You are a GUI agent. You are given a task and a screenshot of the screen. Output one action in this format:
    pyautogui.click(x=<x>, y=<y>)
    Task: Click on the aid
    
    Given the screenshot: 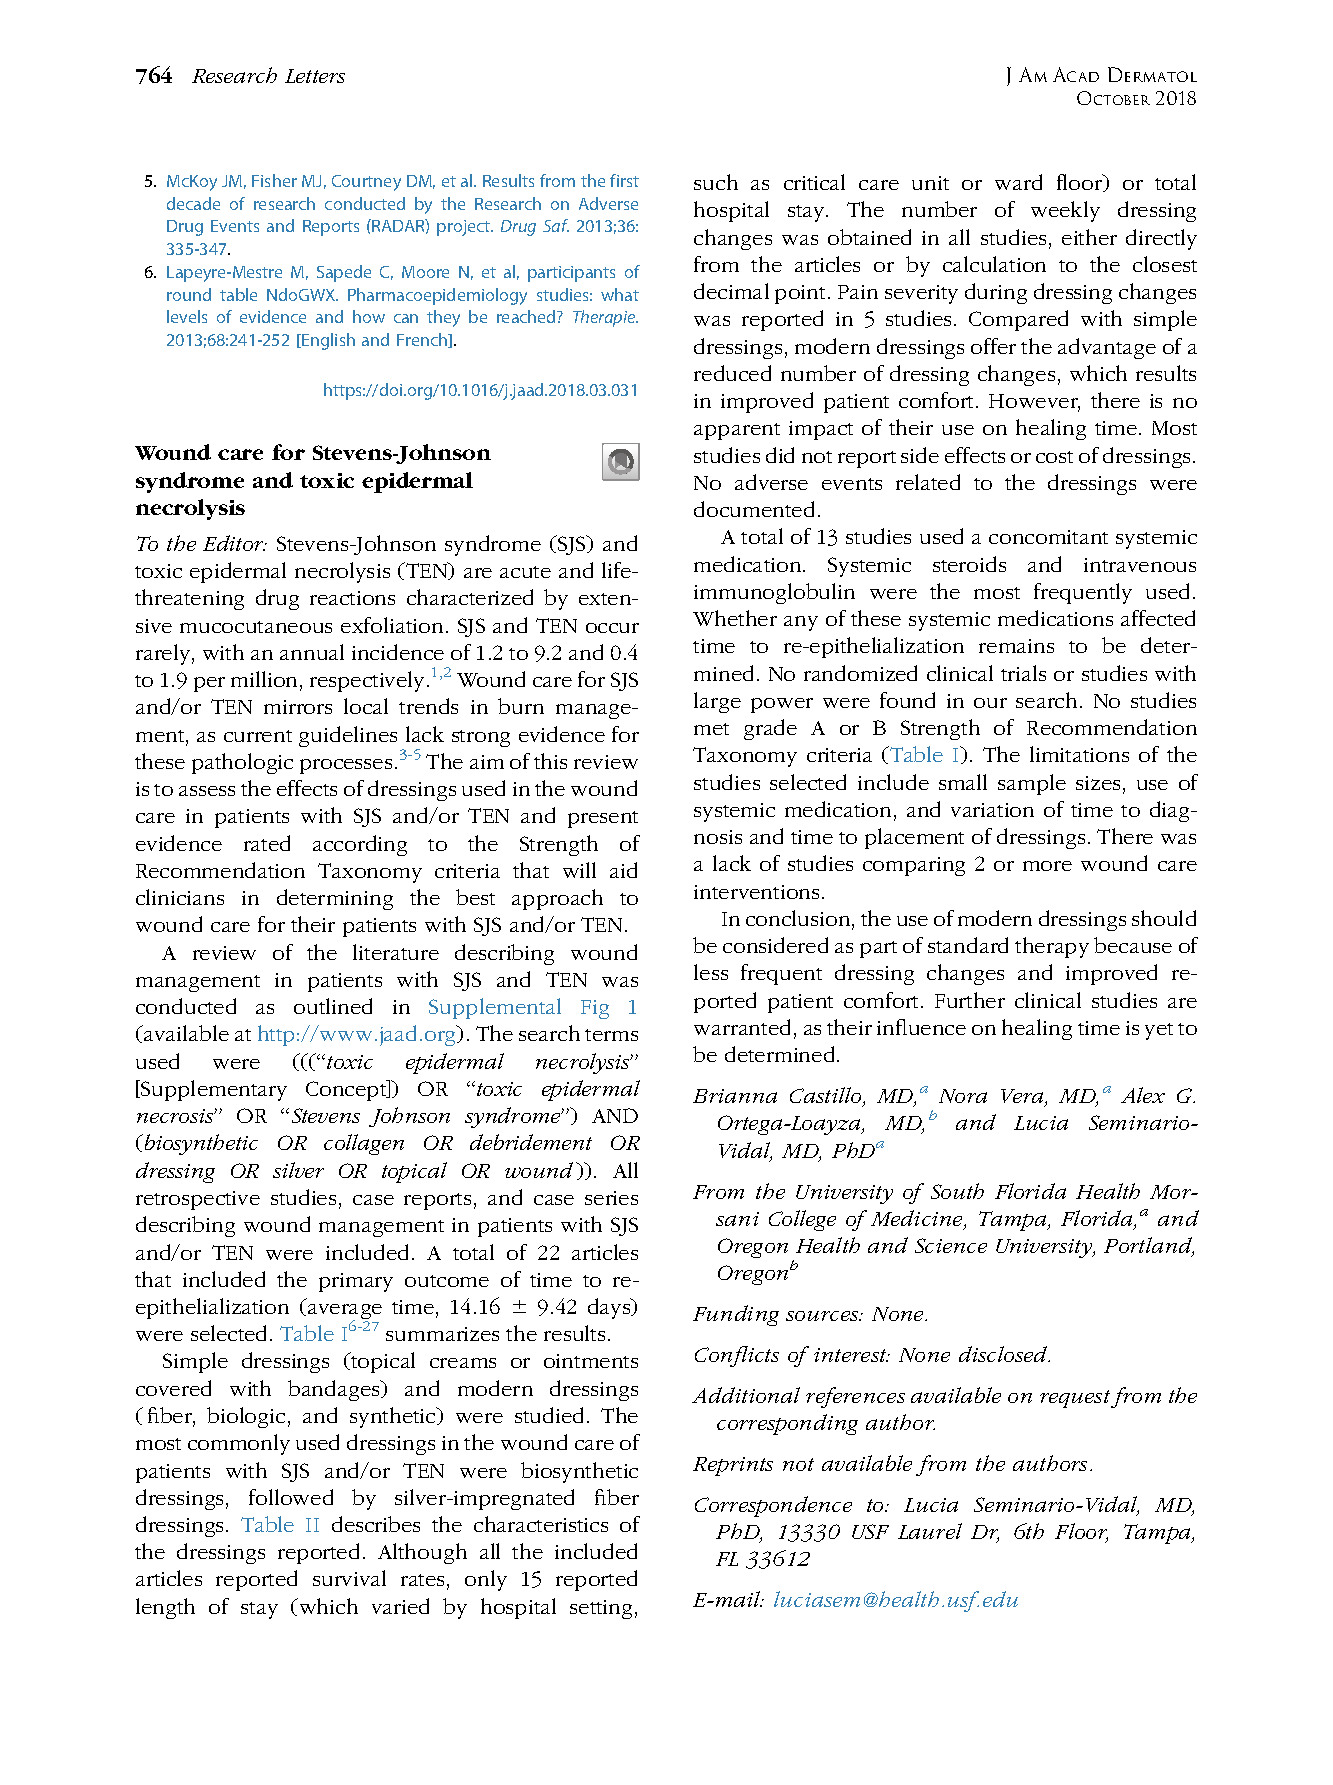 What is the action you would take?
    pyautogui.click(x=623, y=870)
